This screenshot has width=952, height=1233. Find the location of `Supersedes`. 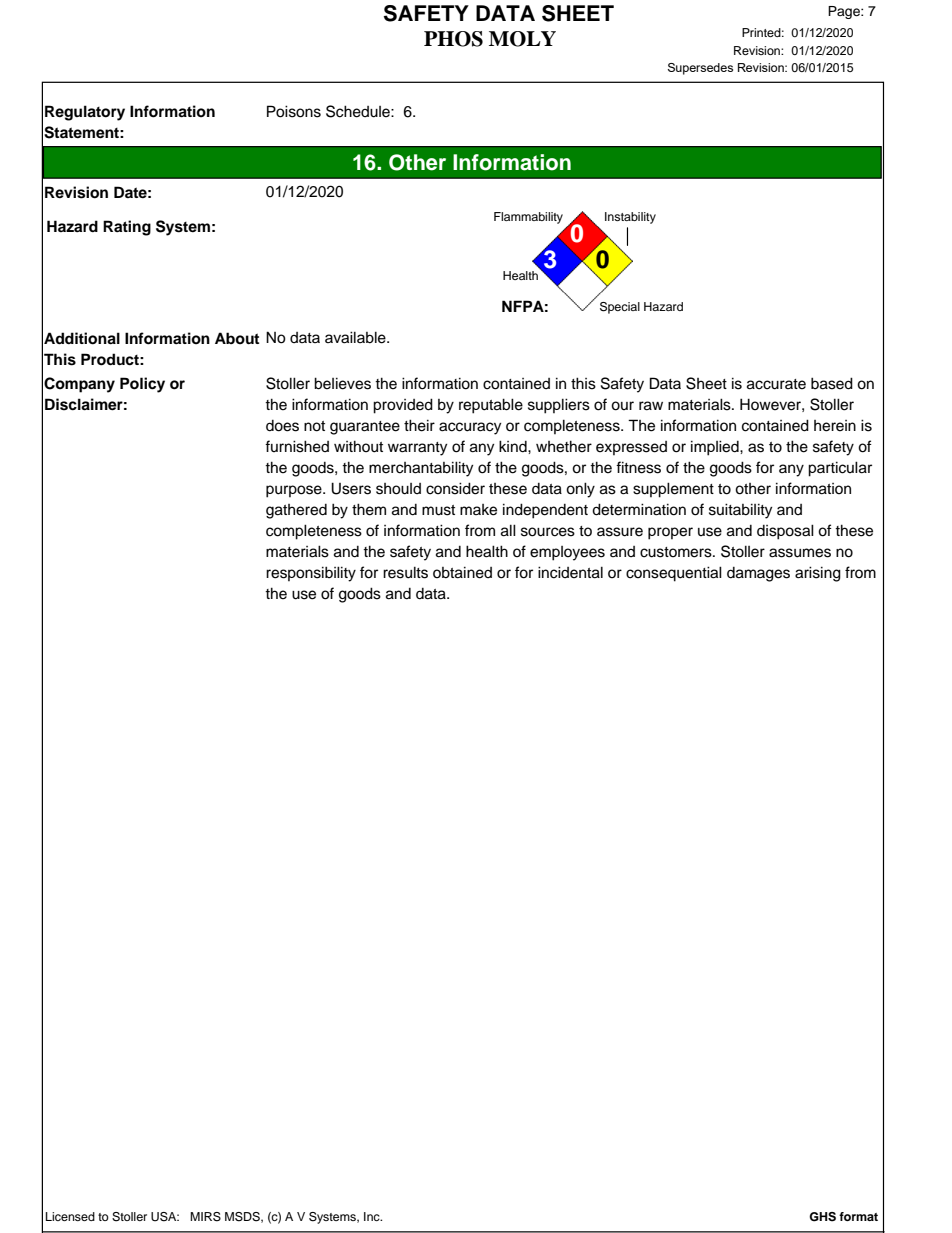

Supersedes is located at coordinates (700, 69).
